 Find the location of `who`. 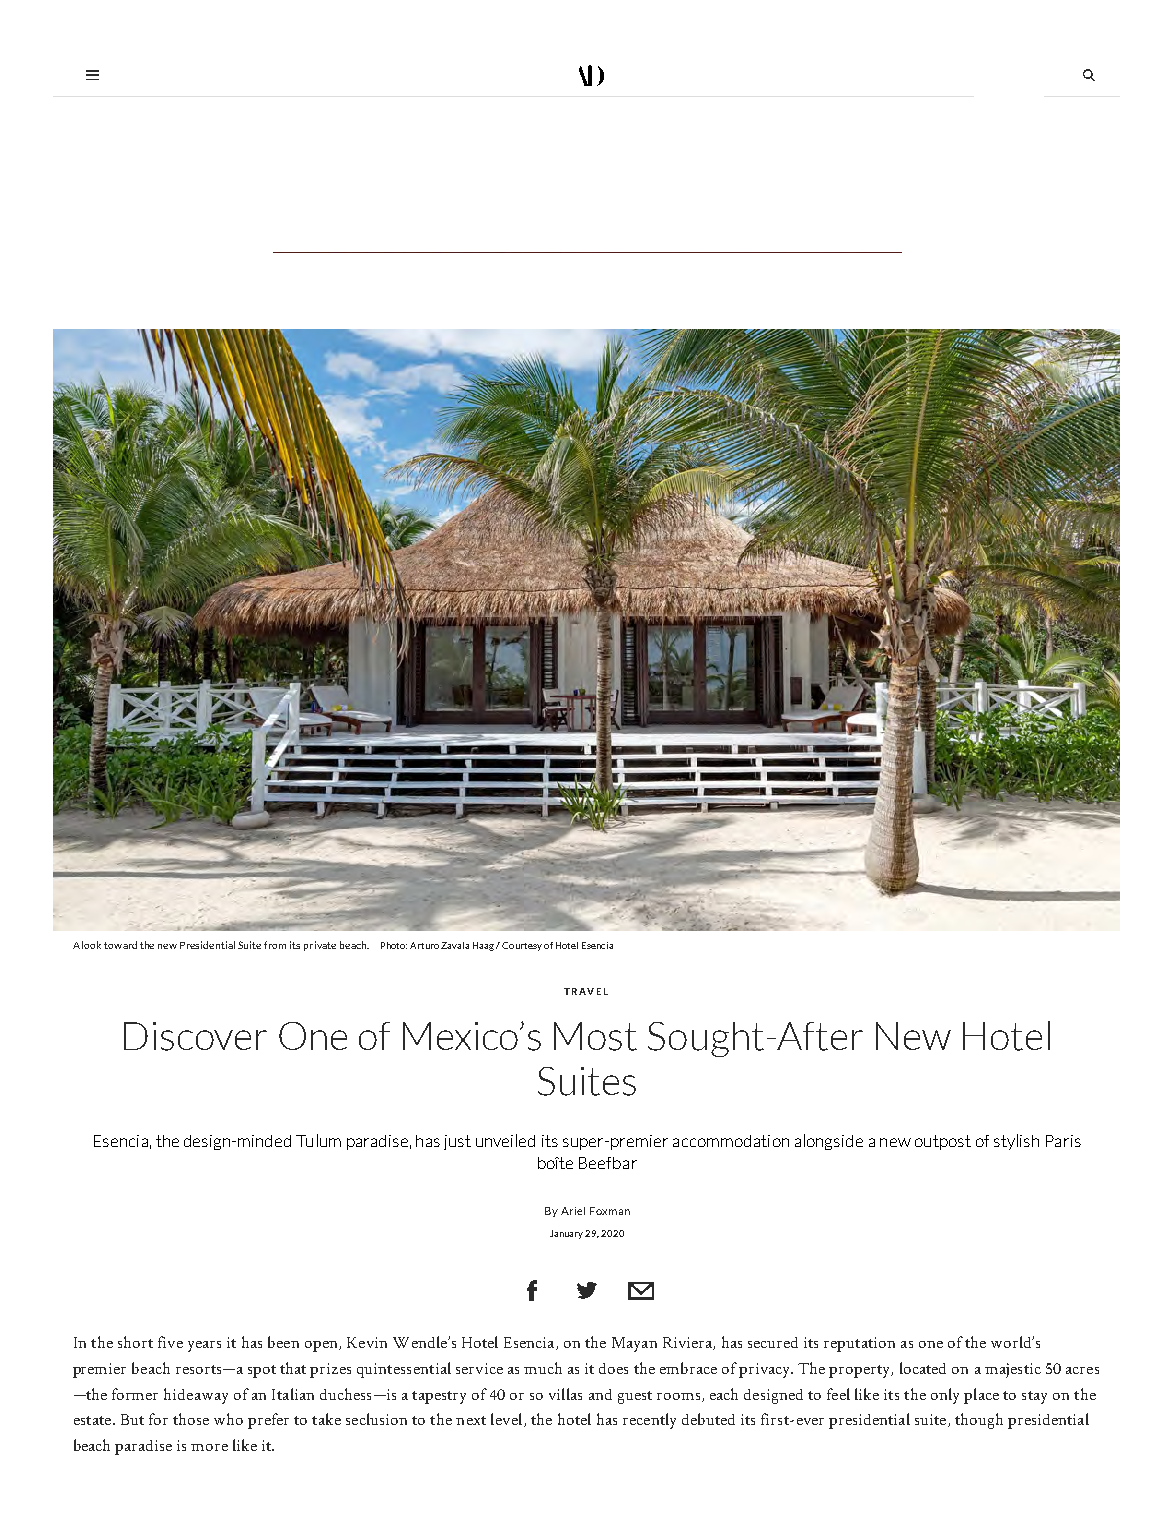

who is located at coordinates (228, 1419).
